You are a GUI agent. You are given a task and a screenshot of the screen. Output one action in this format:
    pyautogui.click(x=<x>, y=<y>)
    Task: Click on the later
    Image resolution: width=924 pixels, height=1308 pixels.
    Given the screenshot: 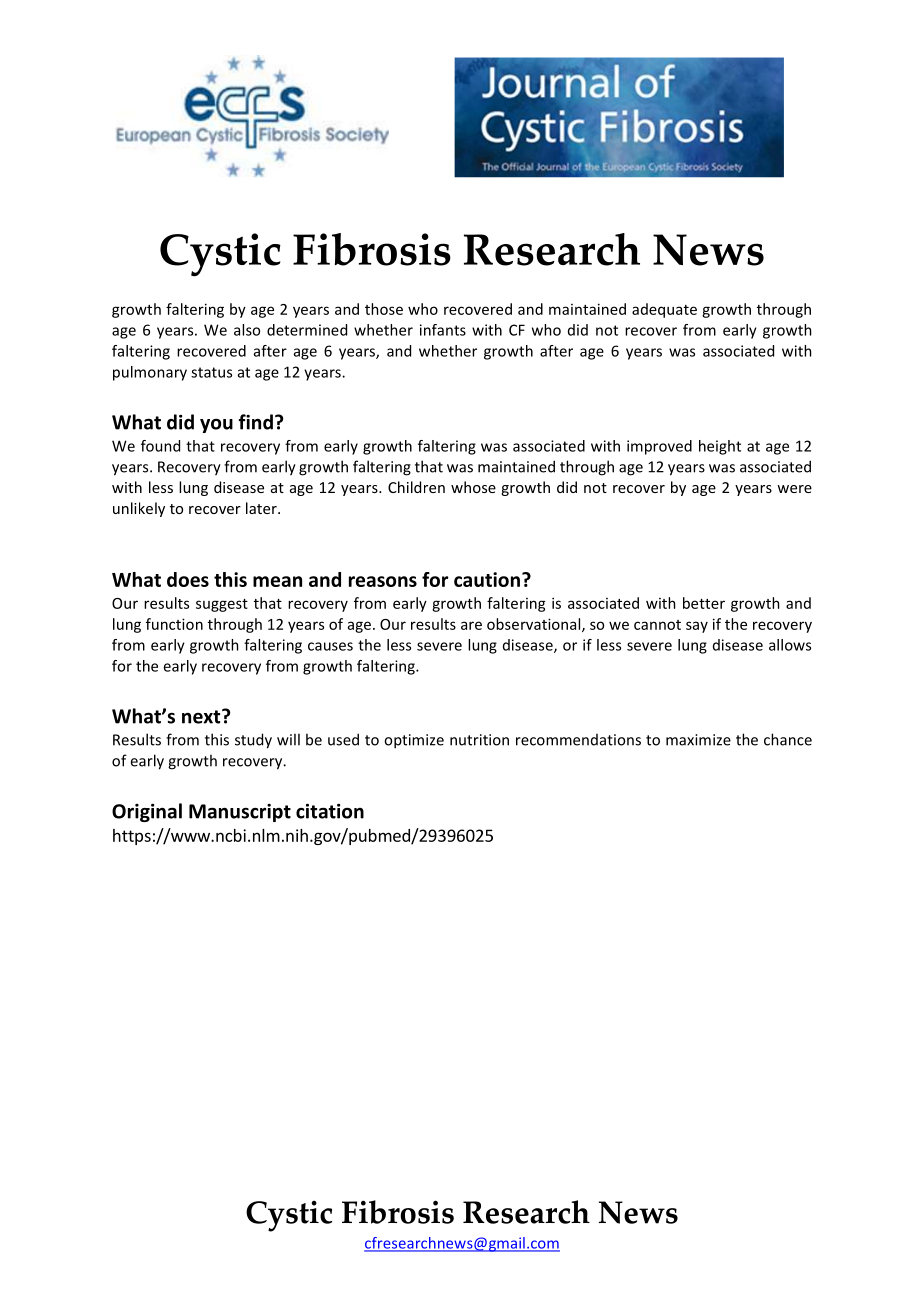 What is the action you would take?
    pyautogui.click(x=262, y=508)
